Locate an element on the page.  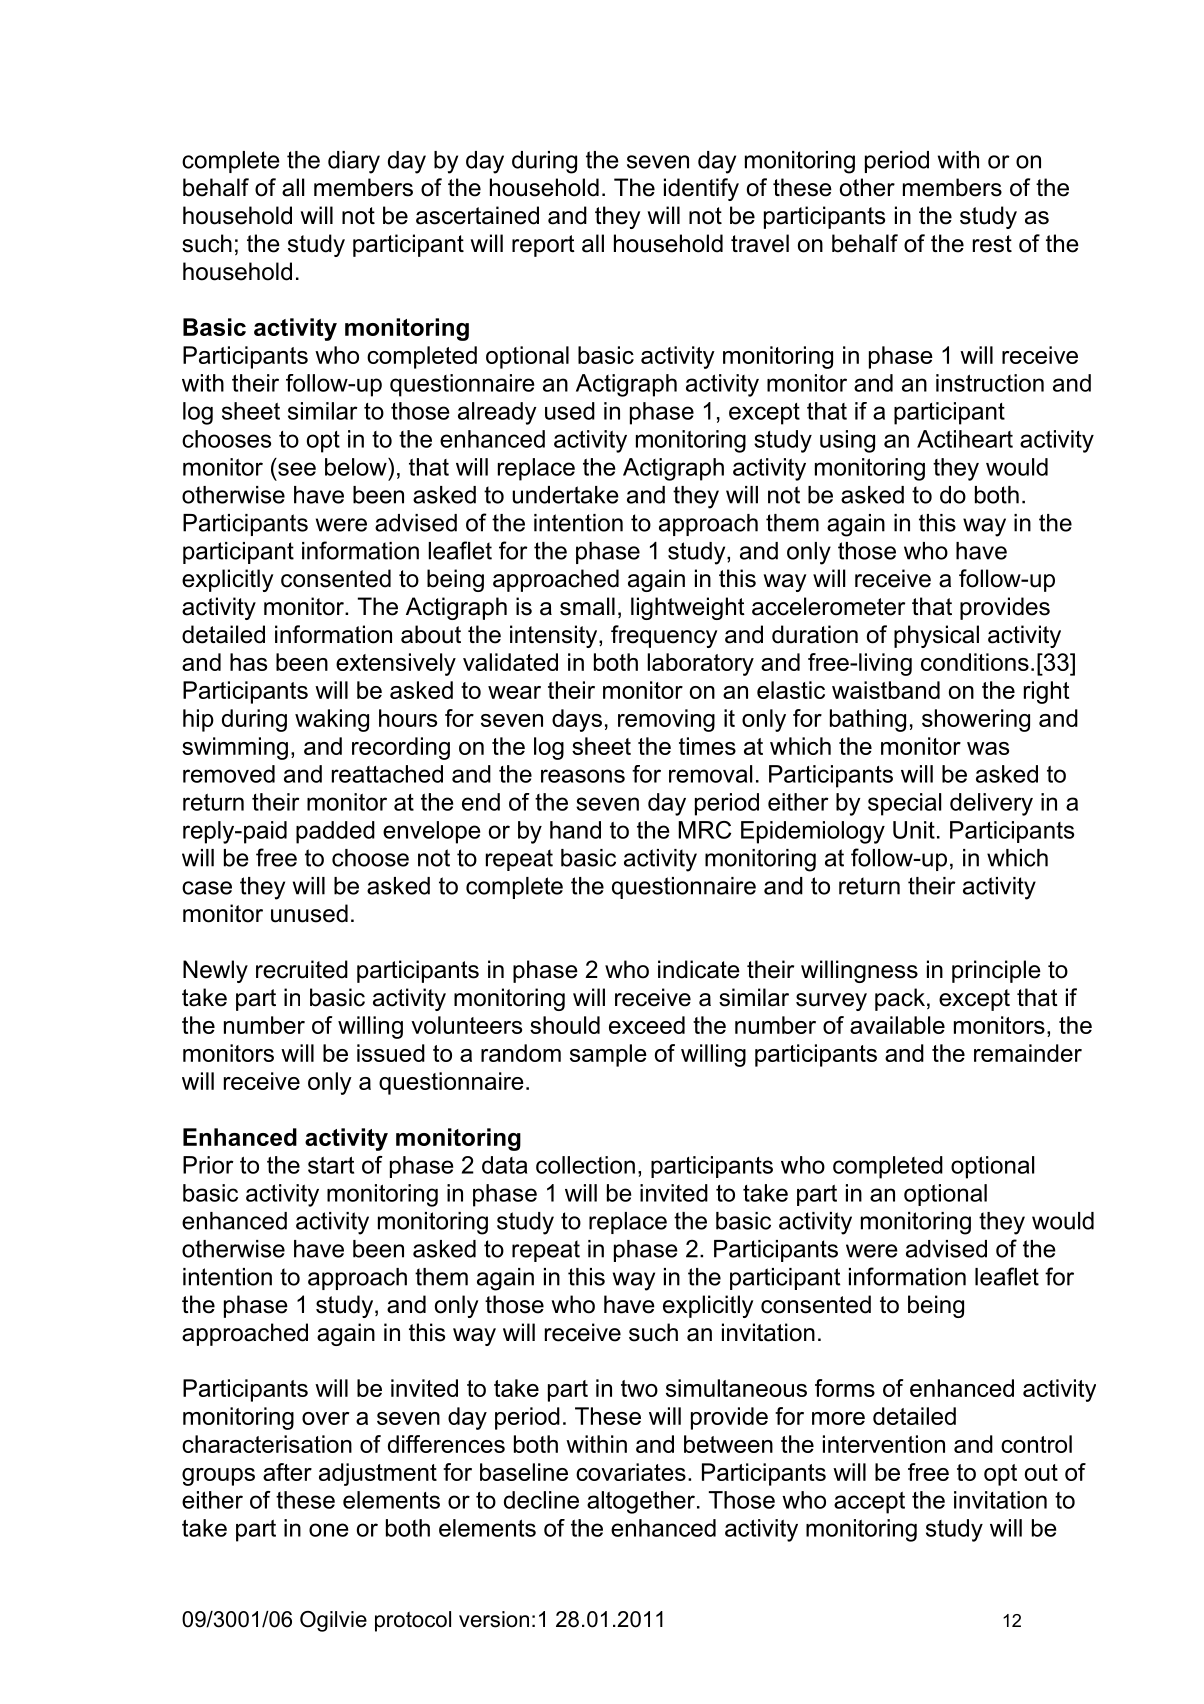
diary is located at coordinates (354, 162).
